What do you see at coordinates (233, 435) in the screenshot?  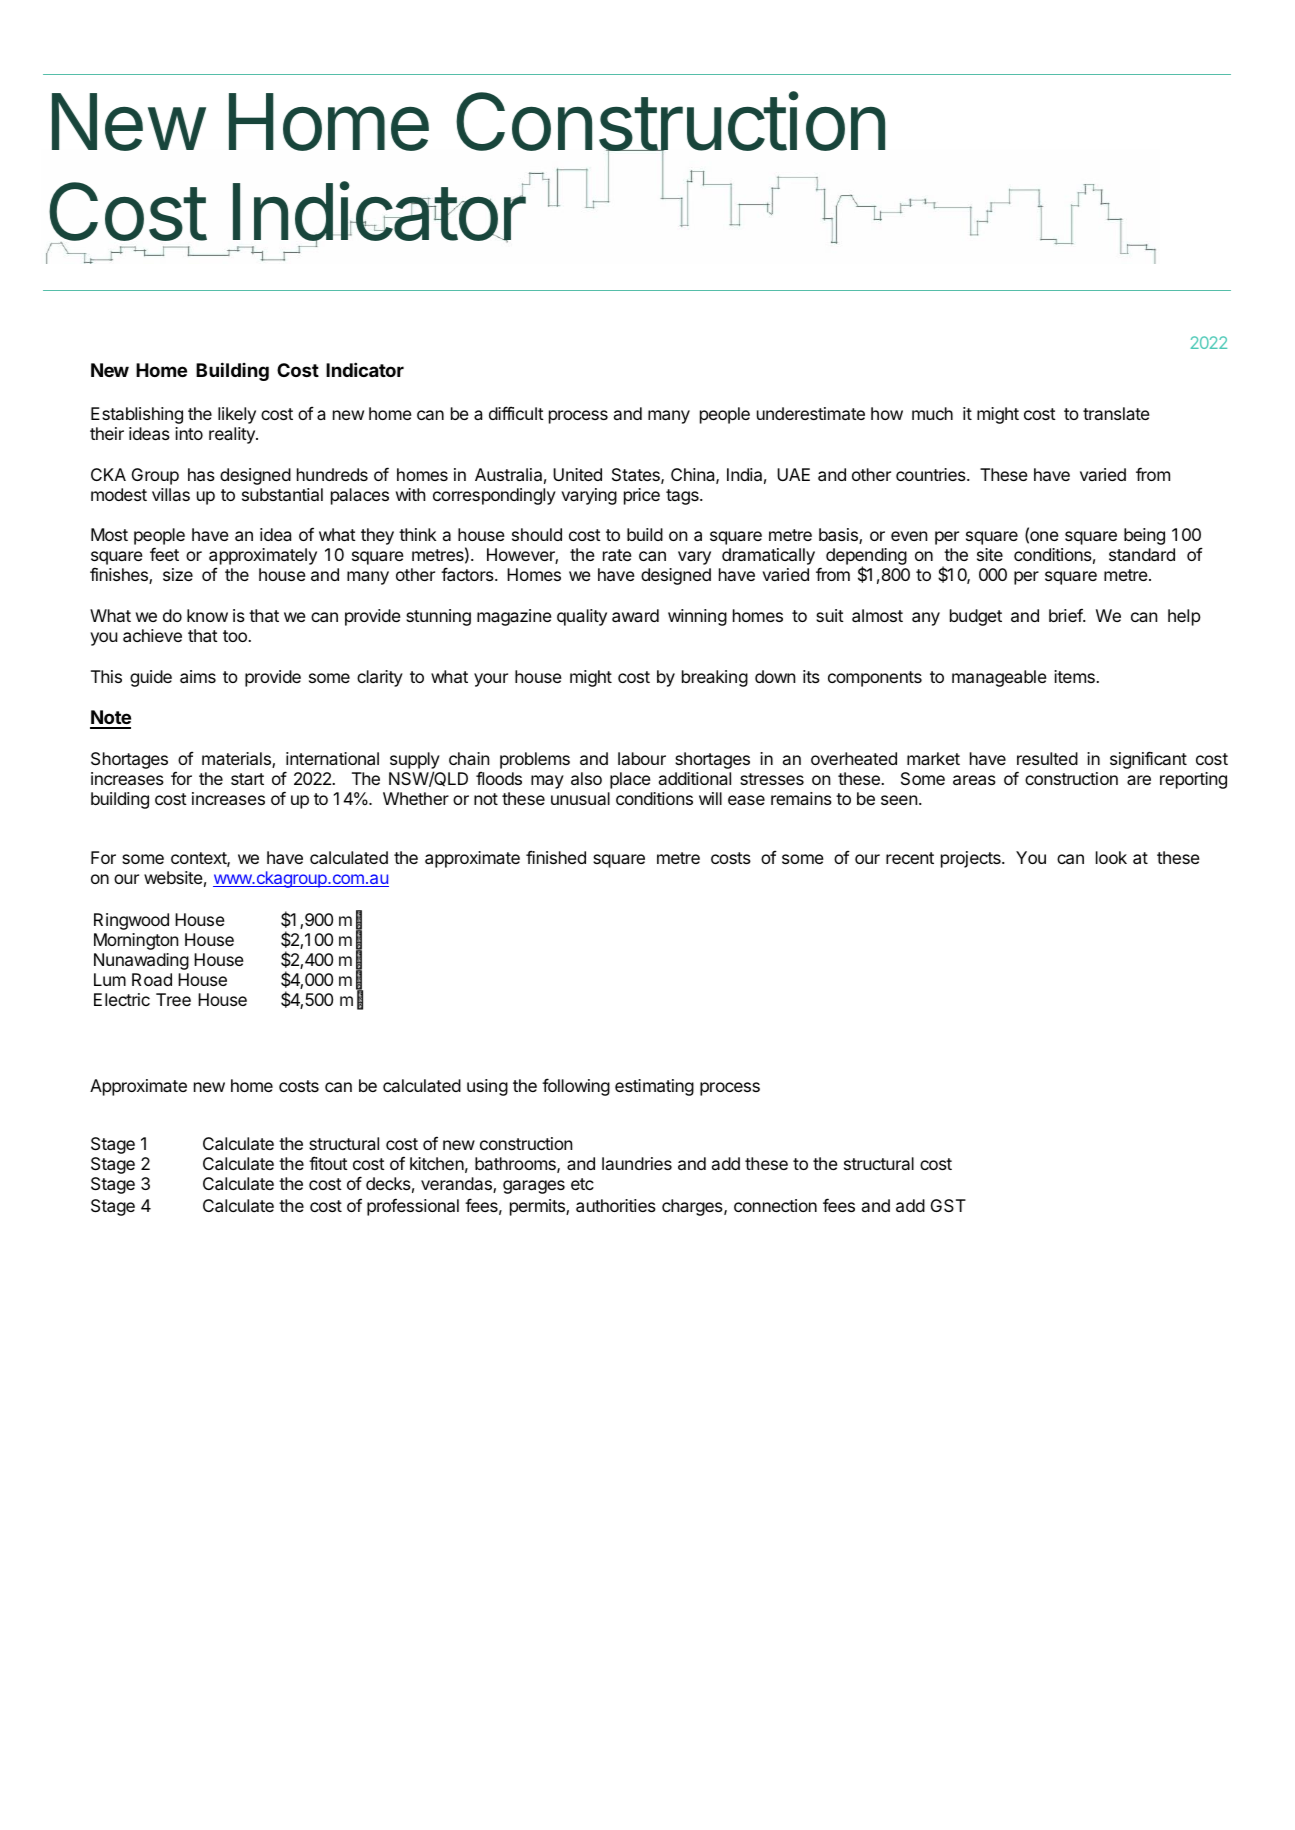 I see `reality` at bounding box center [233, 435].
